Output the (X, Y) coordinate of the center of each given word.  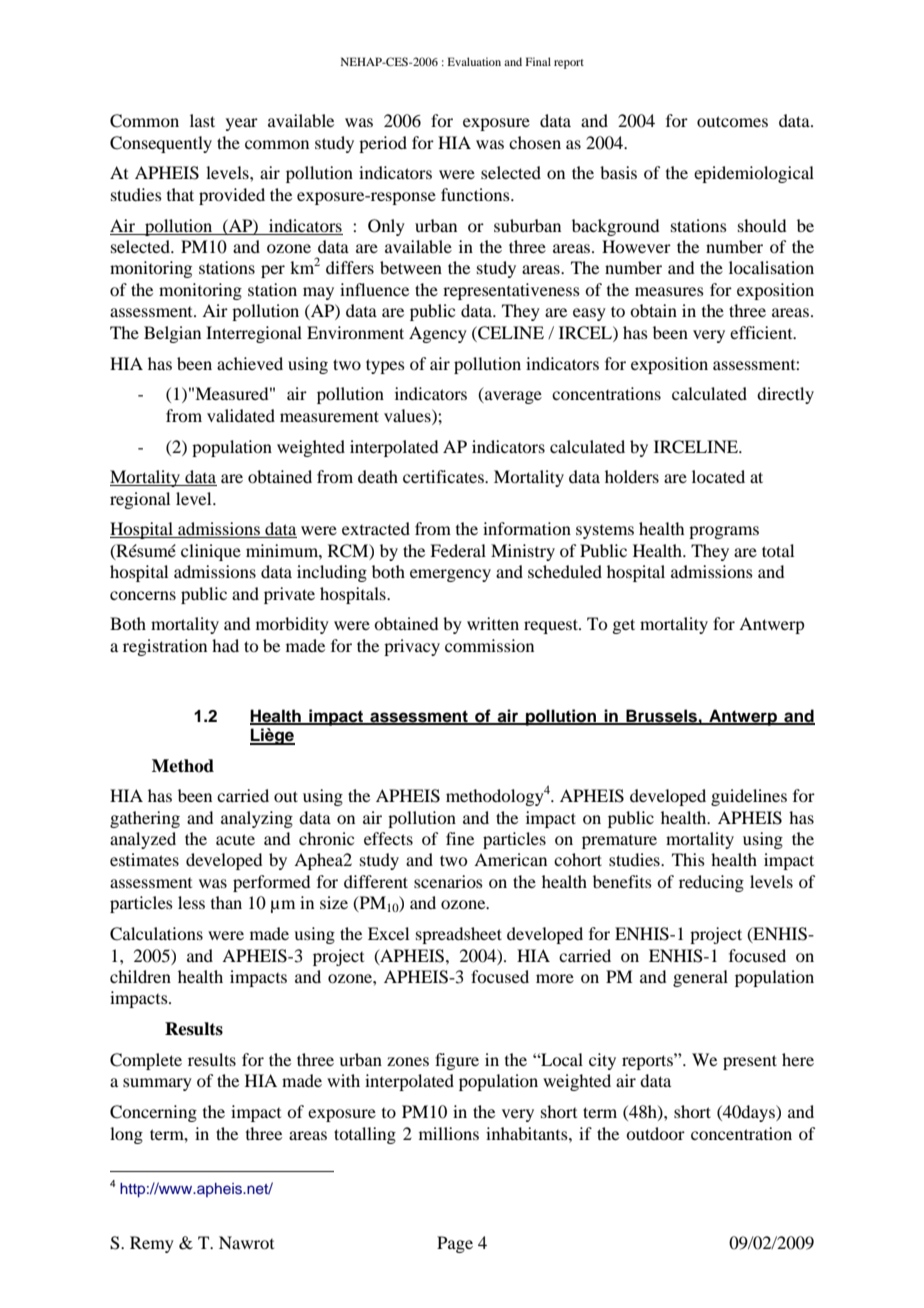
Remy (152, 1244)
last (202, 120)
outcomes (732, 121)
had (225, 645)
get (623, 626)
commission (489, 645)
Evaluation (474, 61)
